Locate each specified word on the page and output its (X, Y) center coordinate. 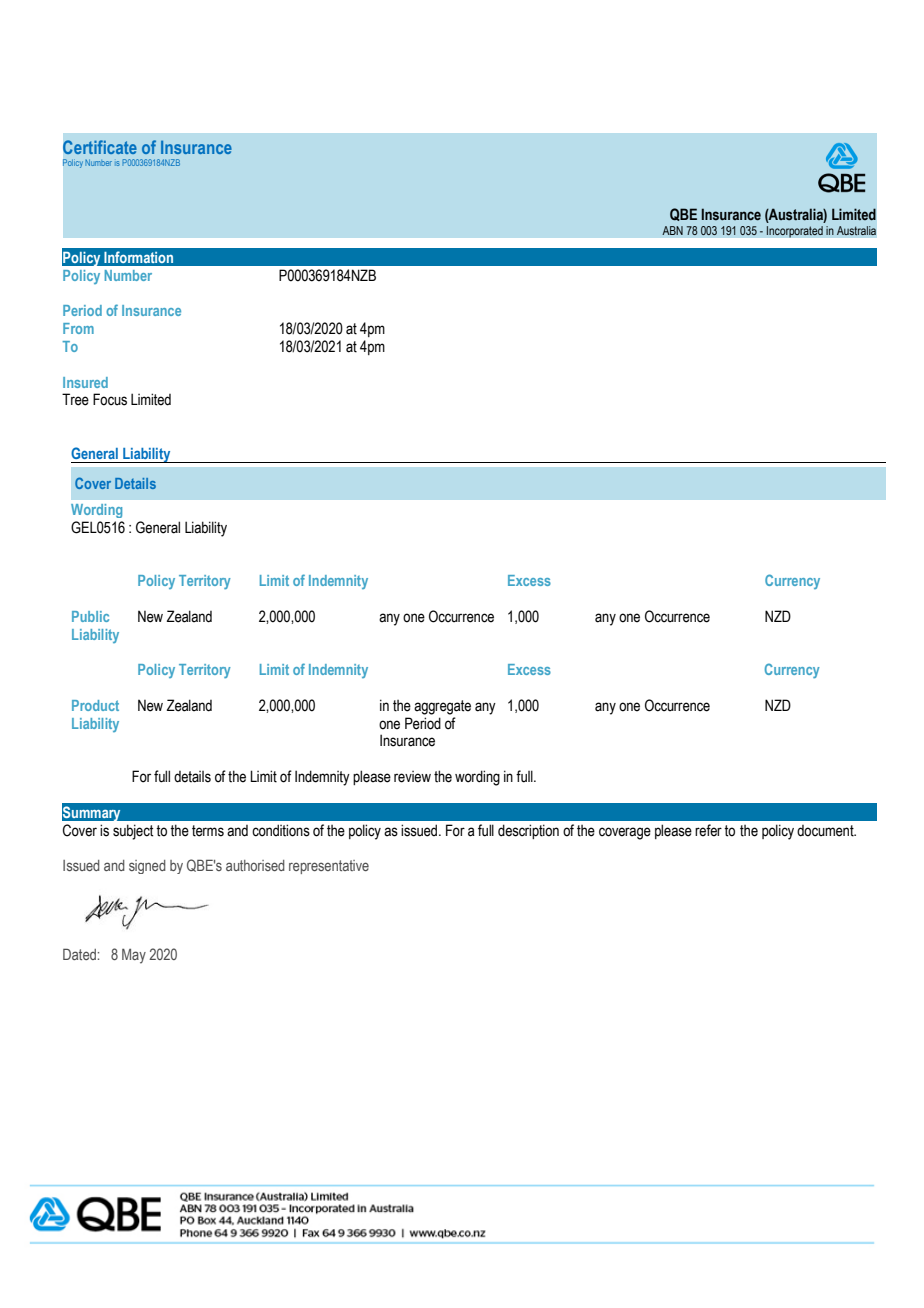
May (134, 956)
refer (708, 830)
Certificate (100, 147)
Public (90, 616)
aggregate (442, 707)
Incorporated (794, 232)
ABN (672, 230)
